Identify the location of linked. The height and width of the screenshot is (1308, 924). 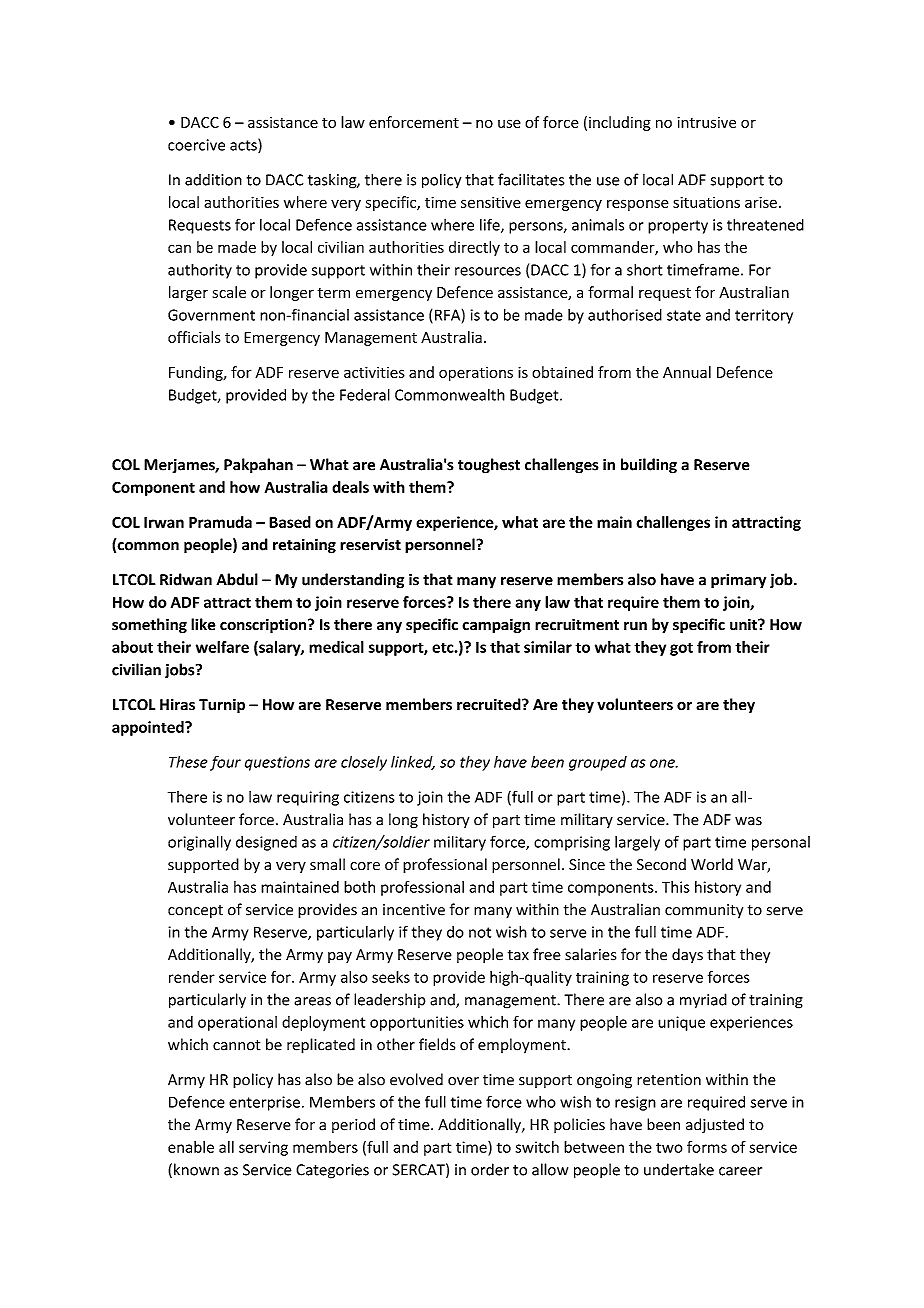
(413, 763).
